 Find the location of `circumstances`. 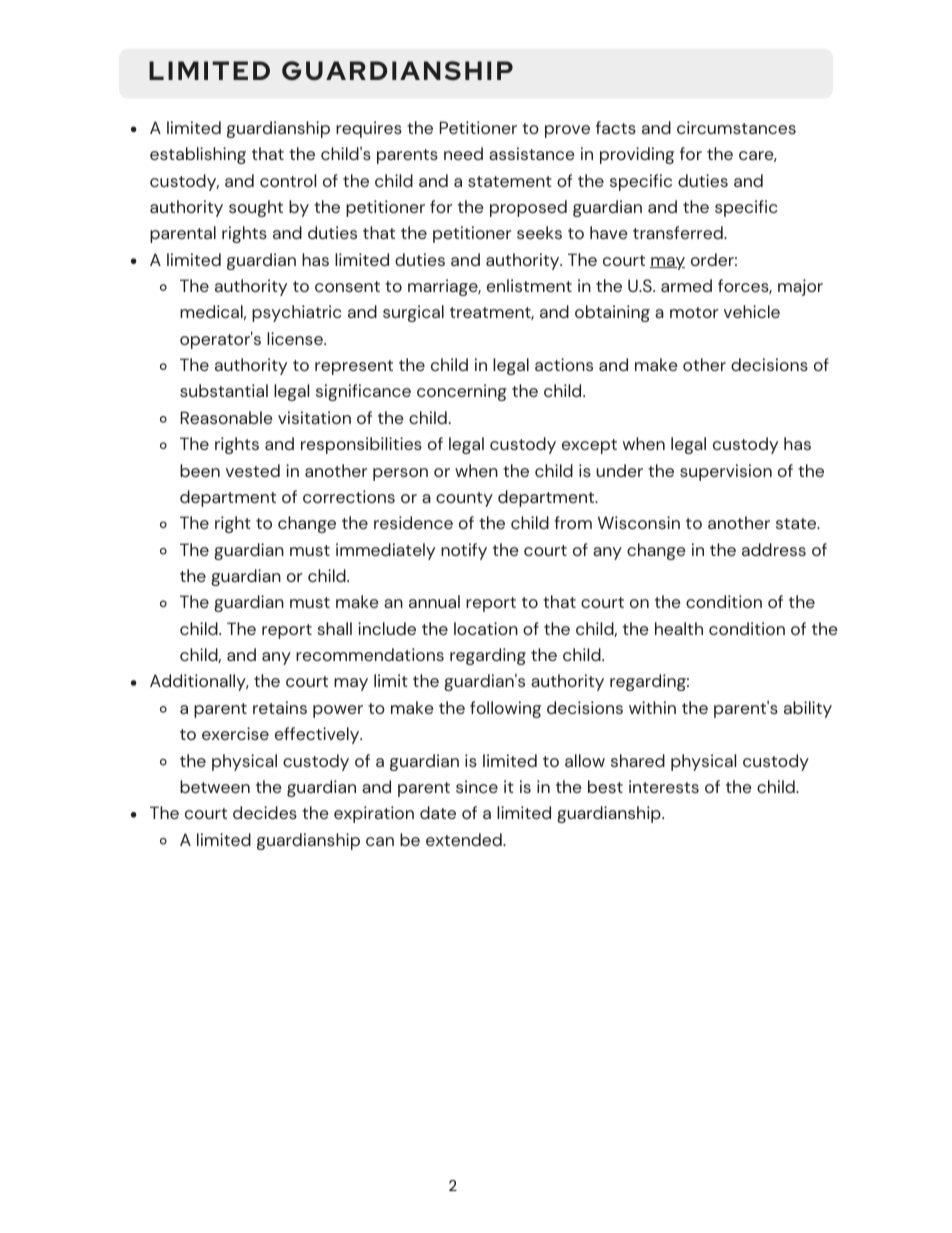

circumstances is located at coordinates (736, 127).
